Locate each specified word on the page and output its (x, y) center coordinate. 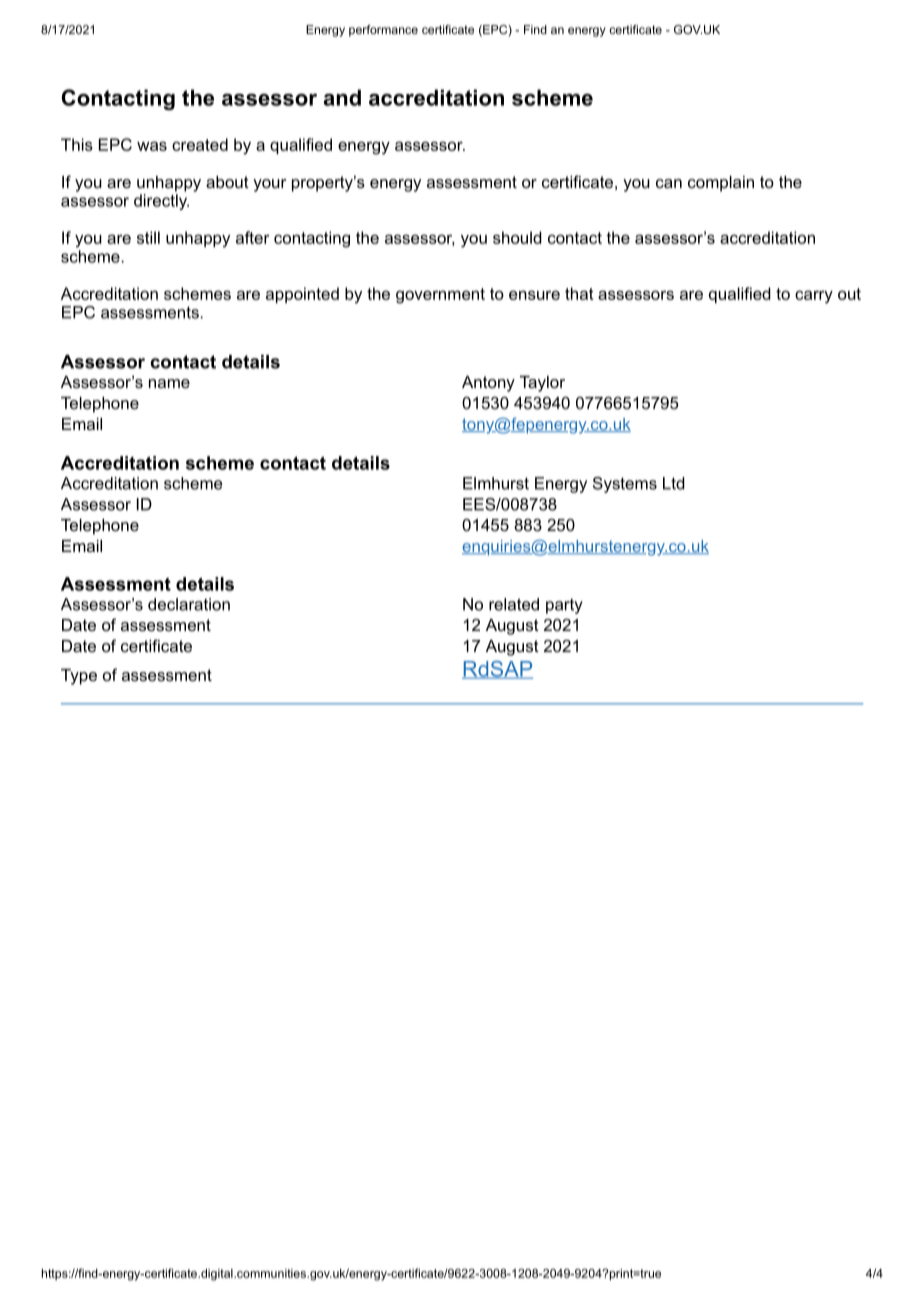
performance (383, 31)
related (514, 604)
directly (161, 202)
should (517, 237)
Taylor (542, 384)
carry (814, 297)
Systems (625, 485)
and (342, 97)
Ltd (674, 483)
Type (79, 677)
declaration (189, 604)
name (169, 383)
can (669, 183)
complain (721, 184)
